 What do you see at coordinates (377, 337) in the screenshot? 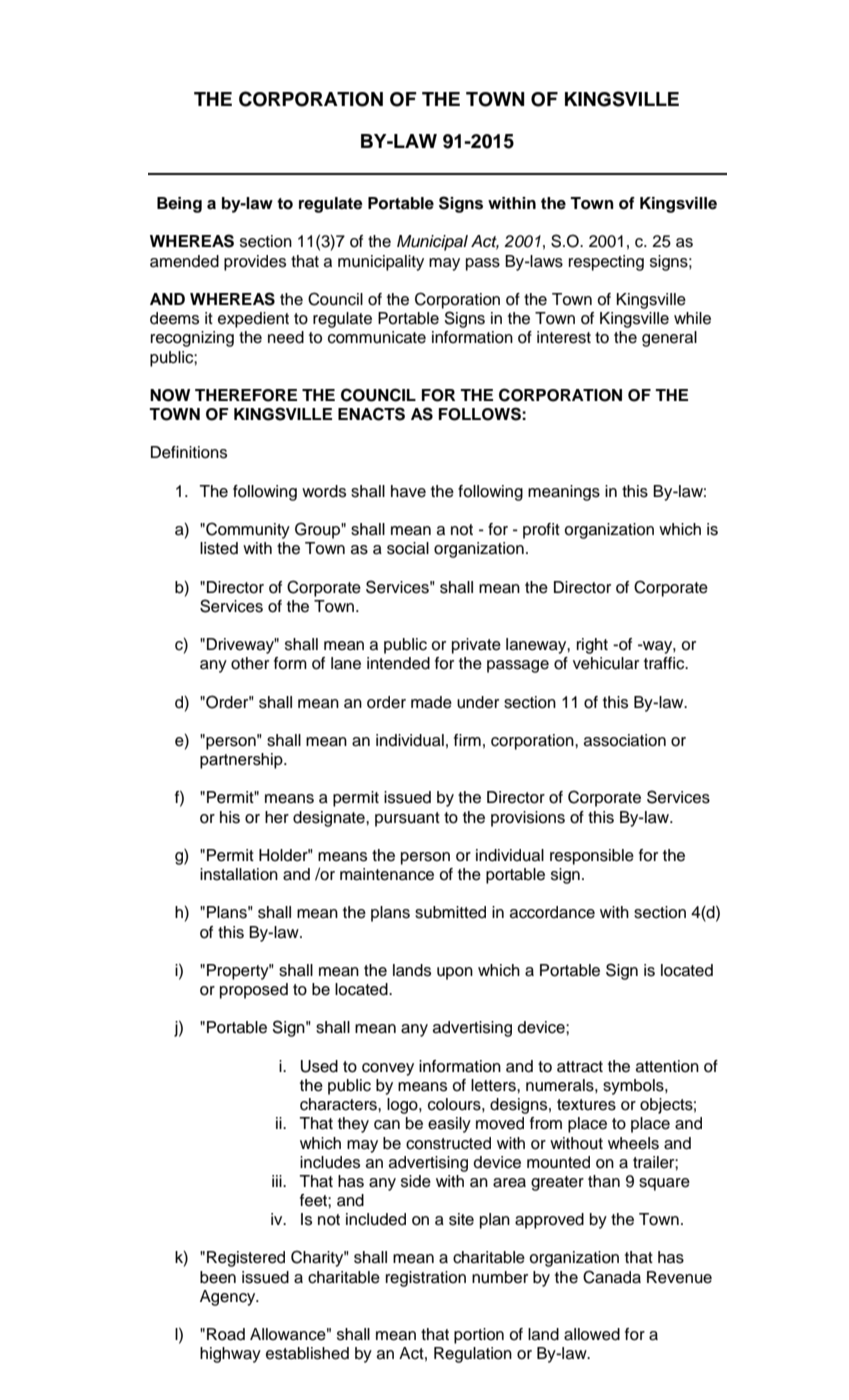
I see `communicate` at bounding box center [377, 337].
